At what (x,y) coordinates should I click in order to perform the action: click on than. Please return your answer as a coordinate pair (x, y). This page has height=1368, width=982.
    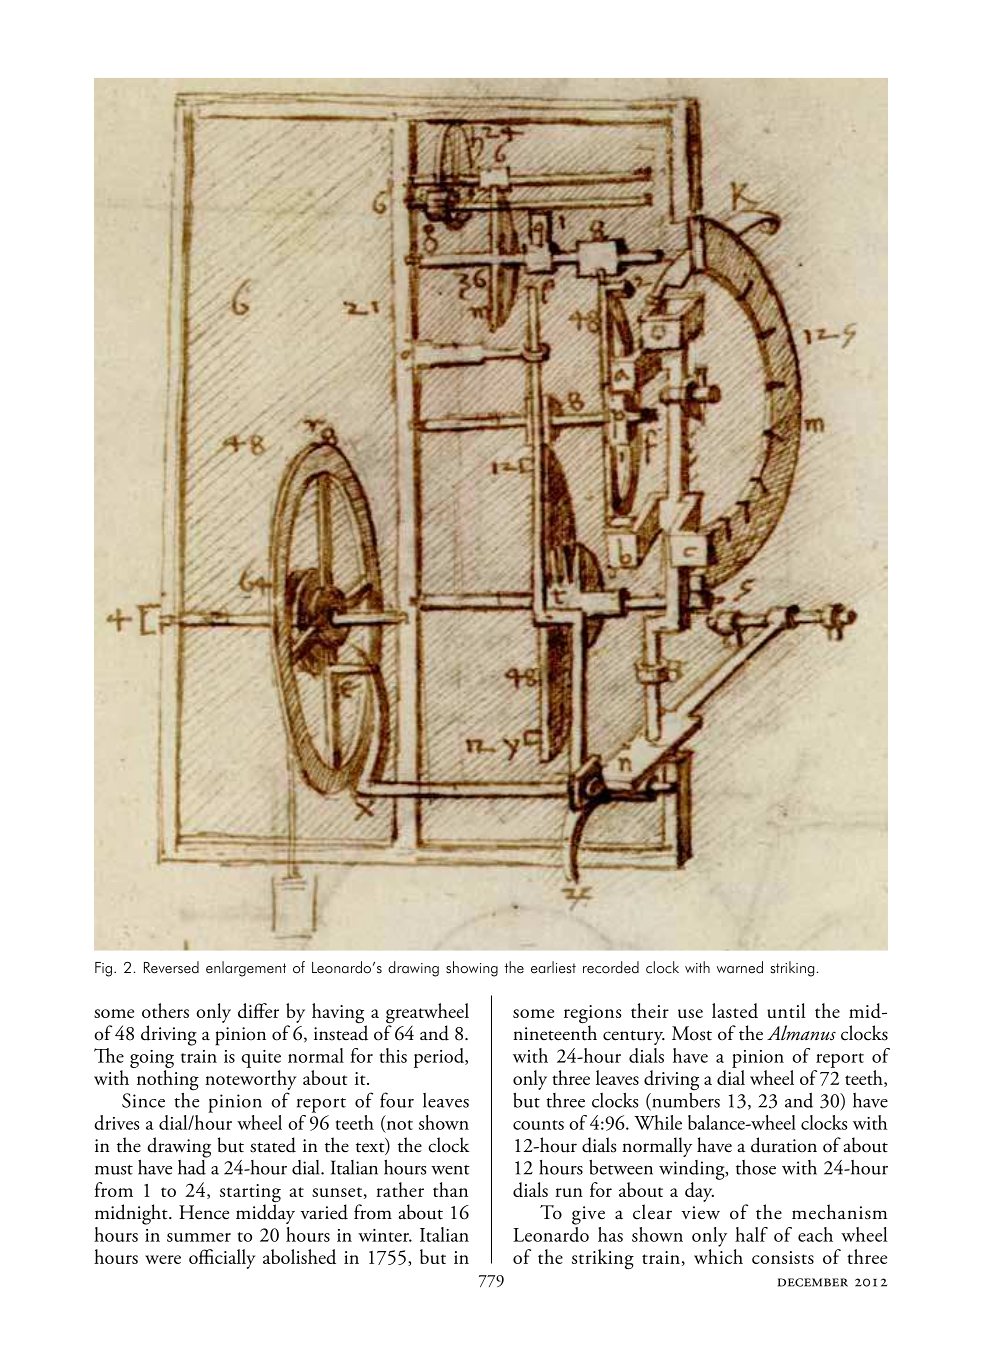
    Looking at the image, I should click on (450, 1189).
